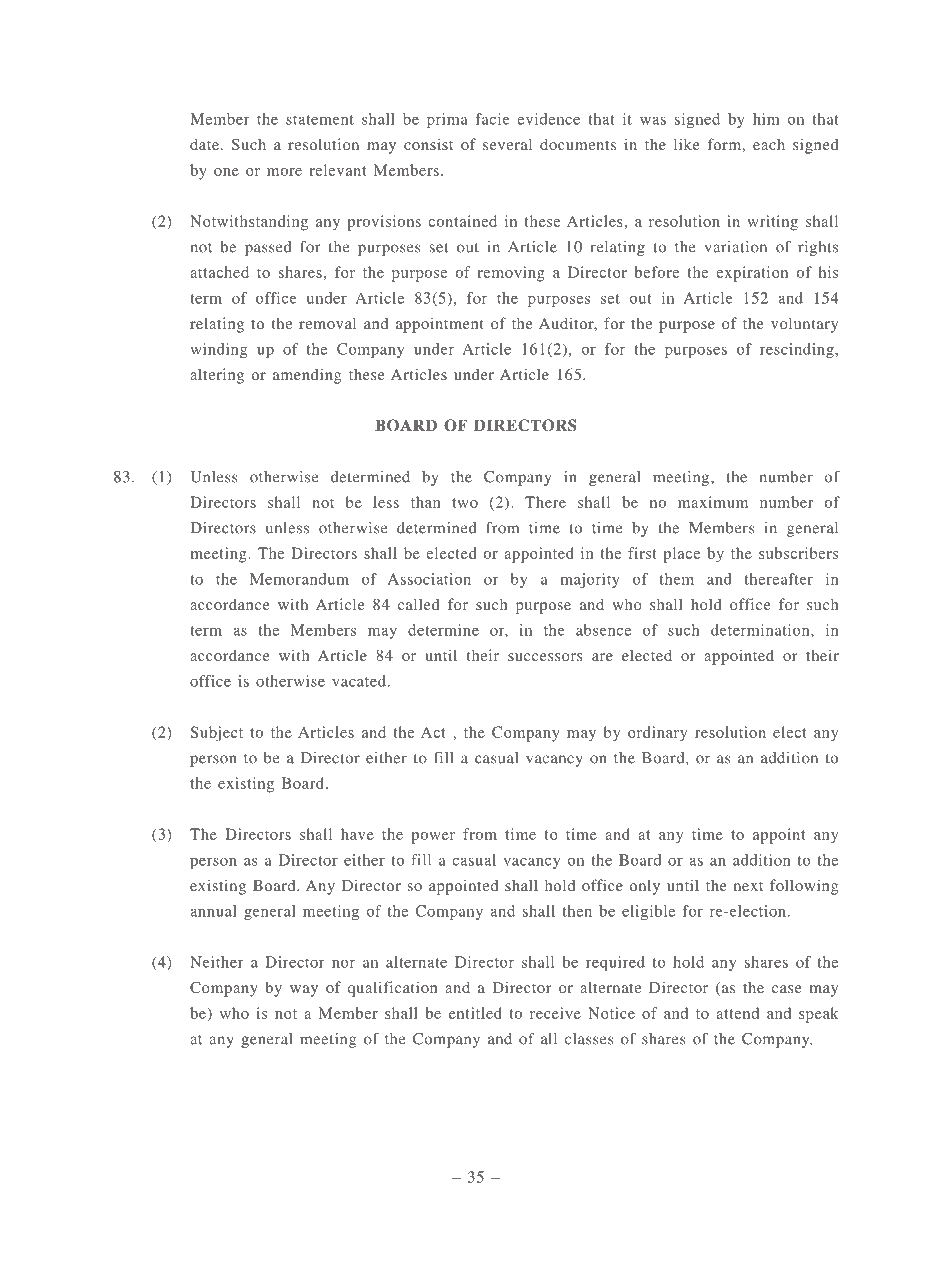  Describe the element at coordinates (737, 1013) in the page. I see `attend` at that location.
